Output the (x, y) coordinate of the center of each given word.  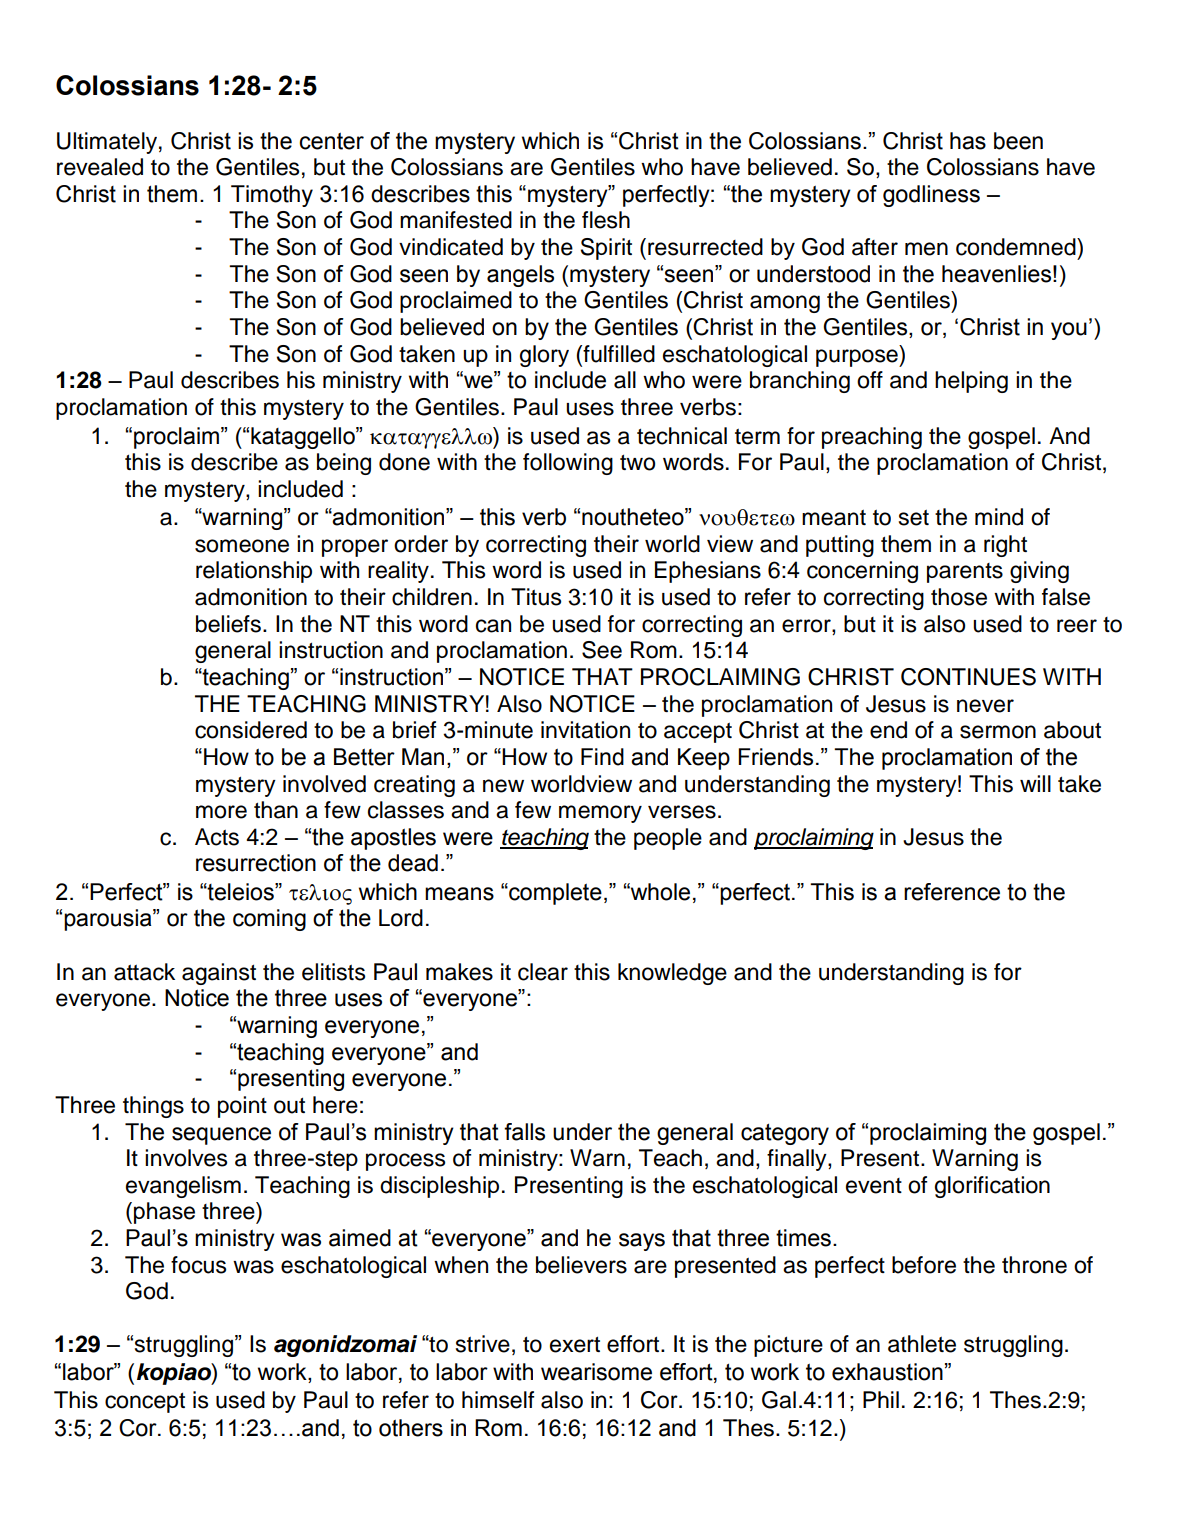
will (1035, 783)
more (221, 812)
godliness (931, 196)
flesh (606, 220)
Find (602, 757)
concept (145, 1403)
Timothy (272, 196)
